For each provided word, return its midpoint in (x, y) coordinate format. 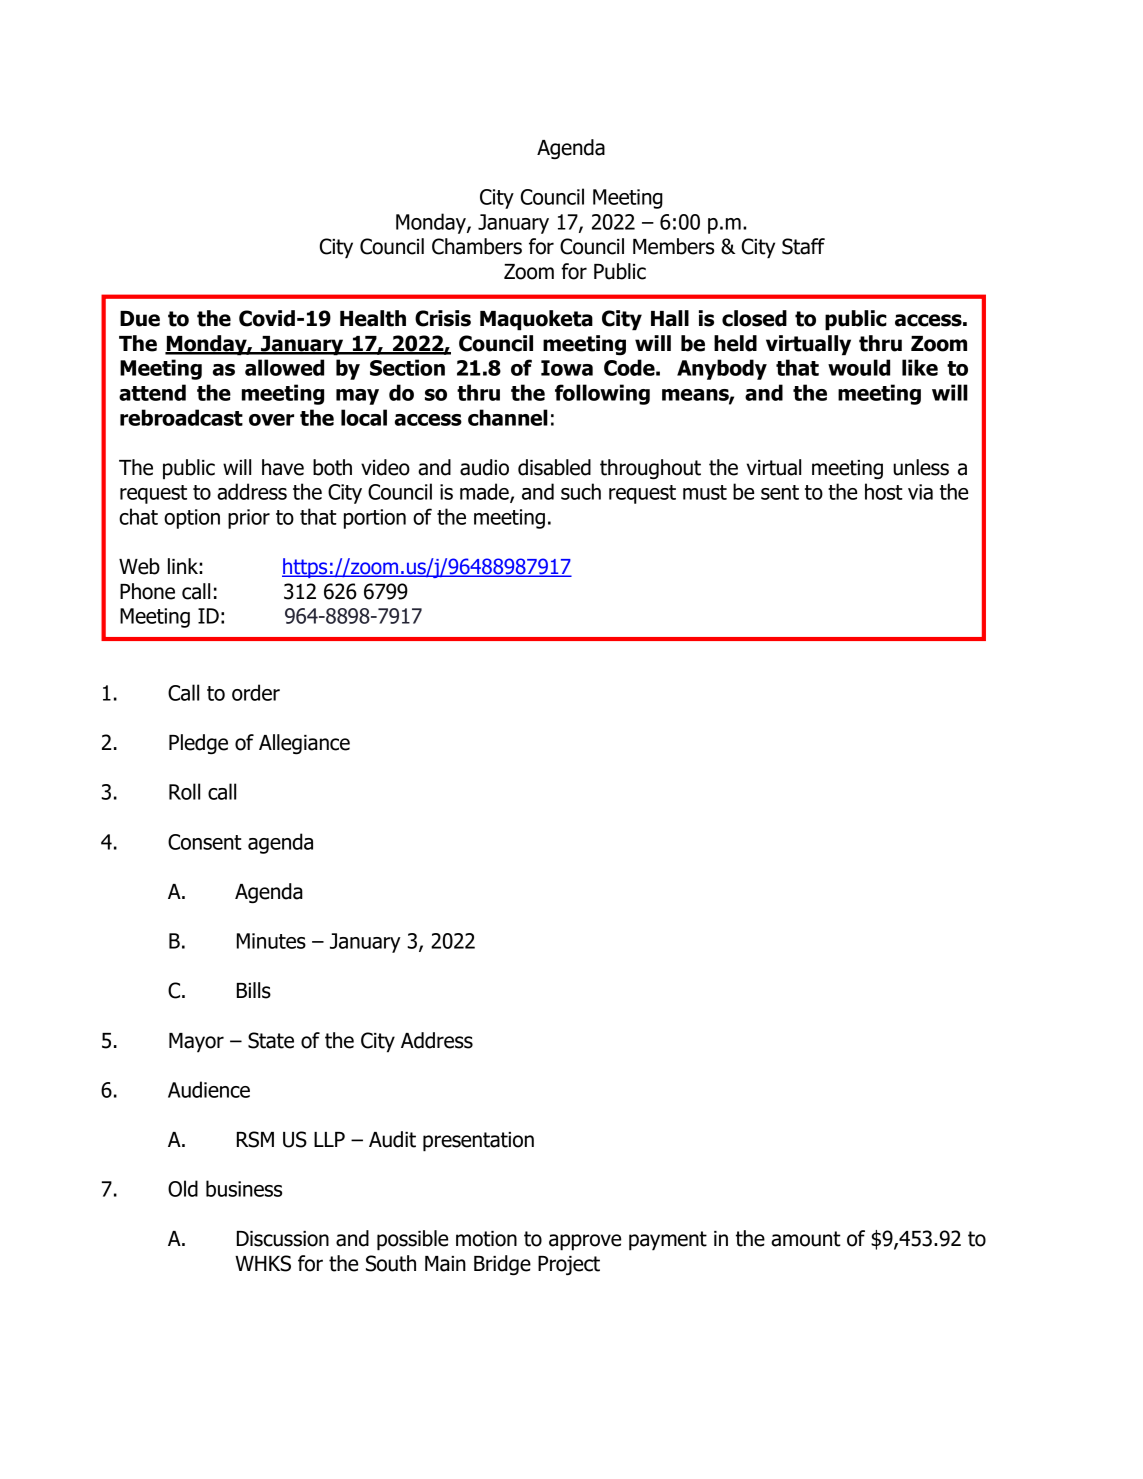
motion (486, 1239)
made (485, 492)
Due (140, 319)
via (920, 492)
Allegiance (304, 744)
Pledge (198, 744)
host (884, 491)
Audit (392, 1139)
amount (806, 1239)
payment (668, 1241)
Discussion (283, 1239)
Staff (803, 246)
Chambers (477, 246)
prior (249, 519)
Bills (254, 990)
